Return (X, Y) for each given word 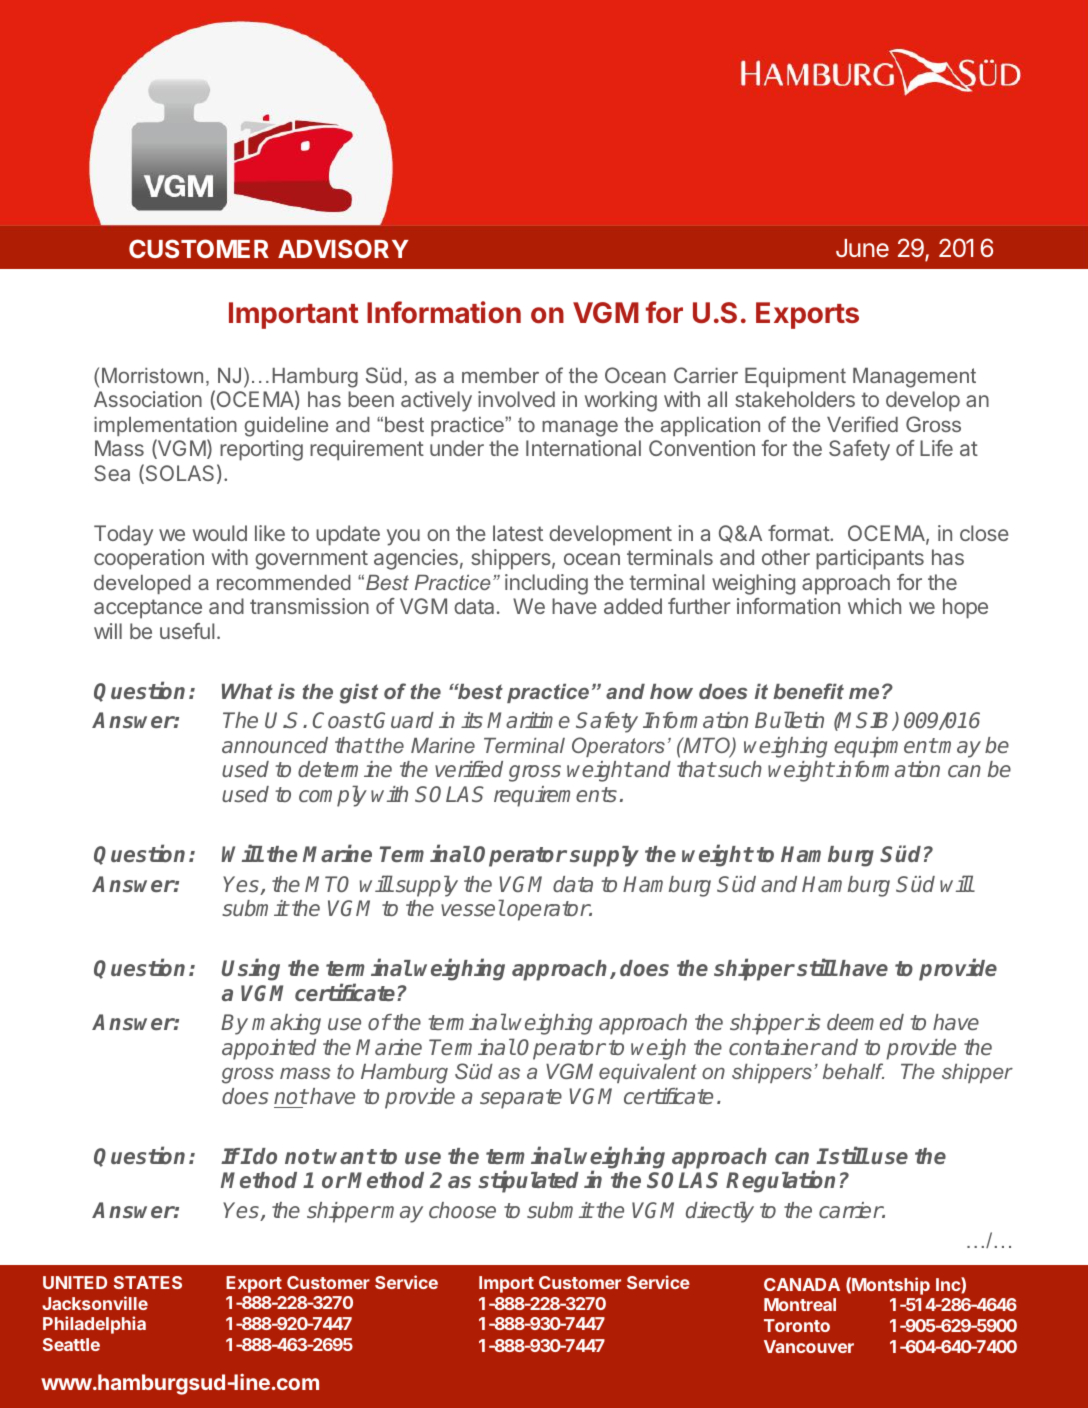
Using (251, 970)
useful (187, 631)
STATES (148, 1282)
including (546, 584)
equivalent (648, 1073)
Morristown (152, 375)
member (500, 375)
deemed (865, 1022)
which (874, 606)
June (862, 248)
